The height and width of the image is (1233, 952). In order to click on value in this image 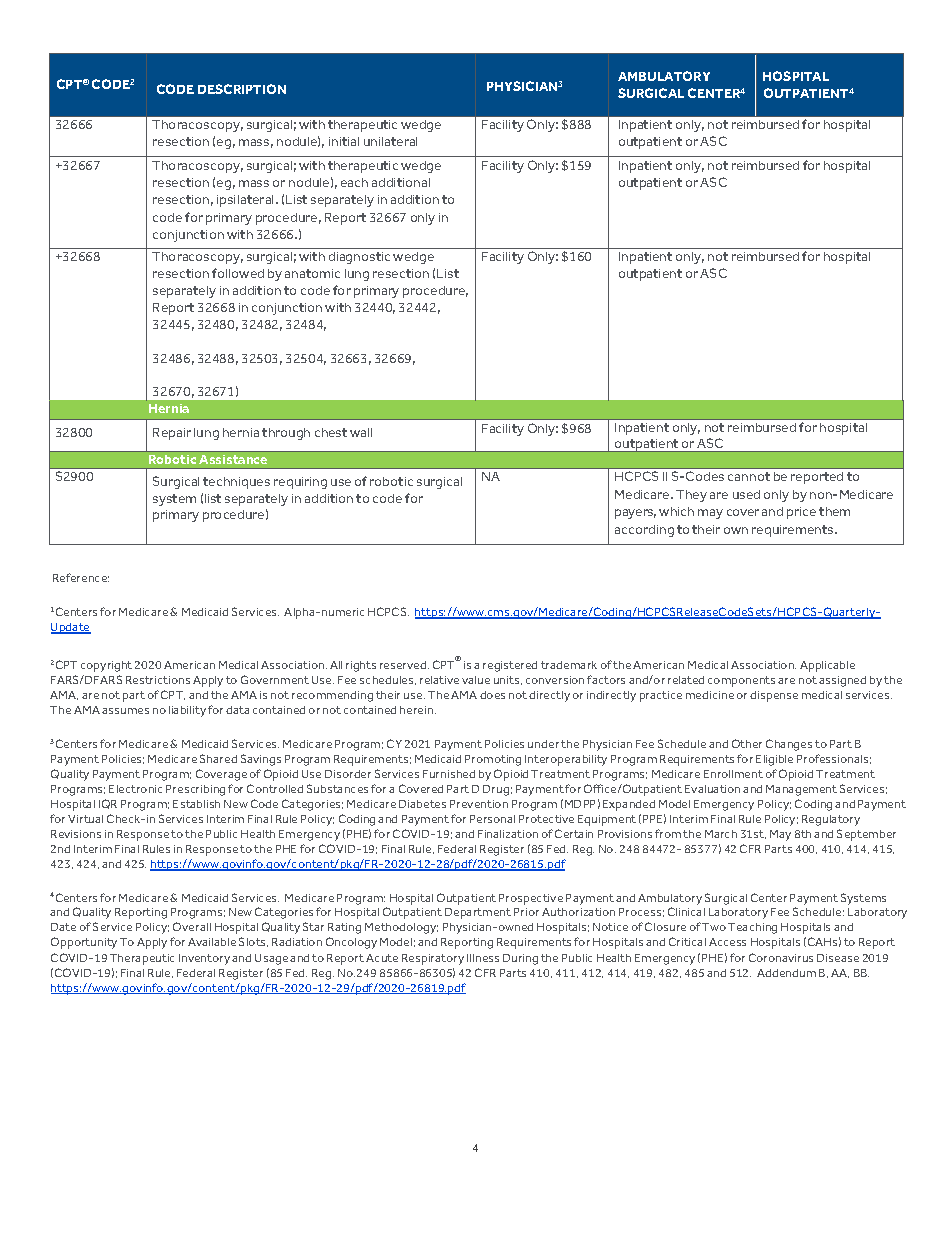, I will do `click(476, 680)`.
